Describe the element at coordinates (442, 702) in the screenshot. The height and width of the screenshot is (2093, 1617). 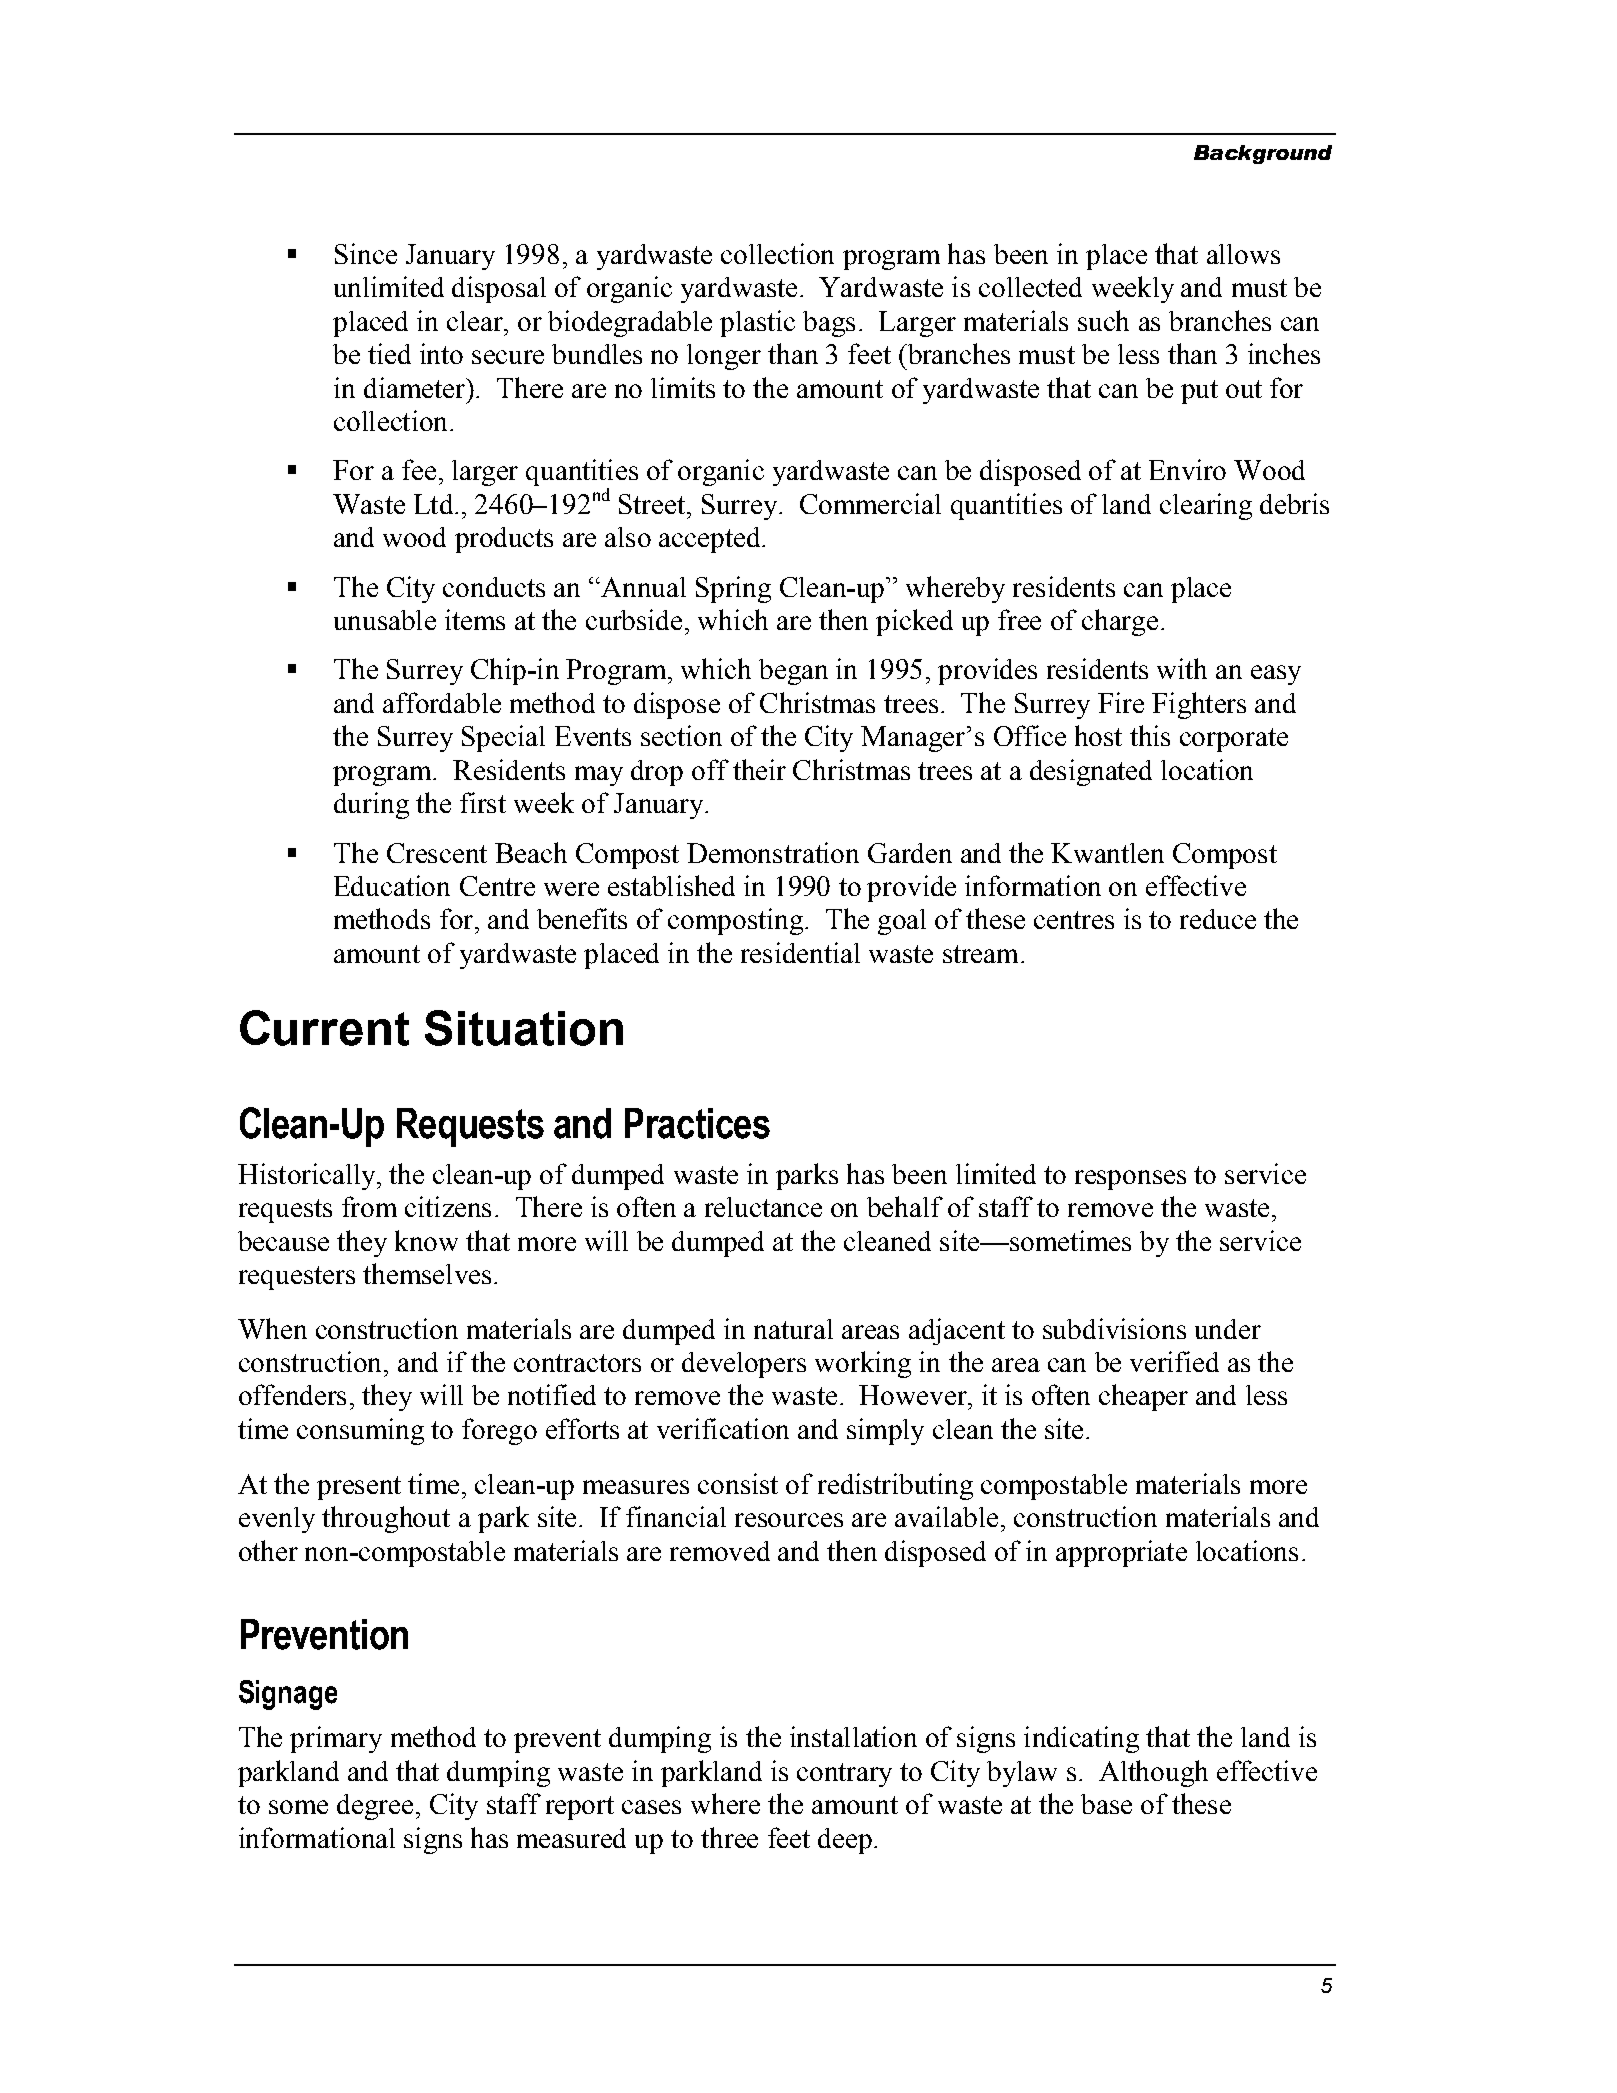
I see `affordable` at that location.
